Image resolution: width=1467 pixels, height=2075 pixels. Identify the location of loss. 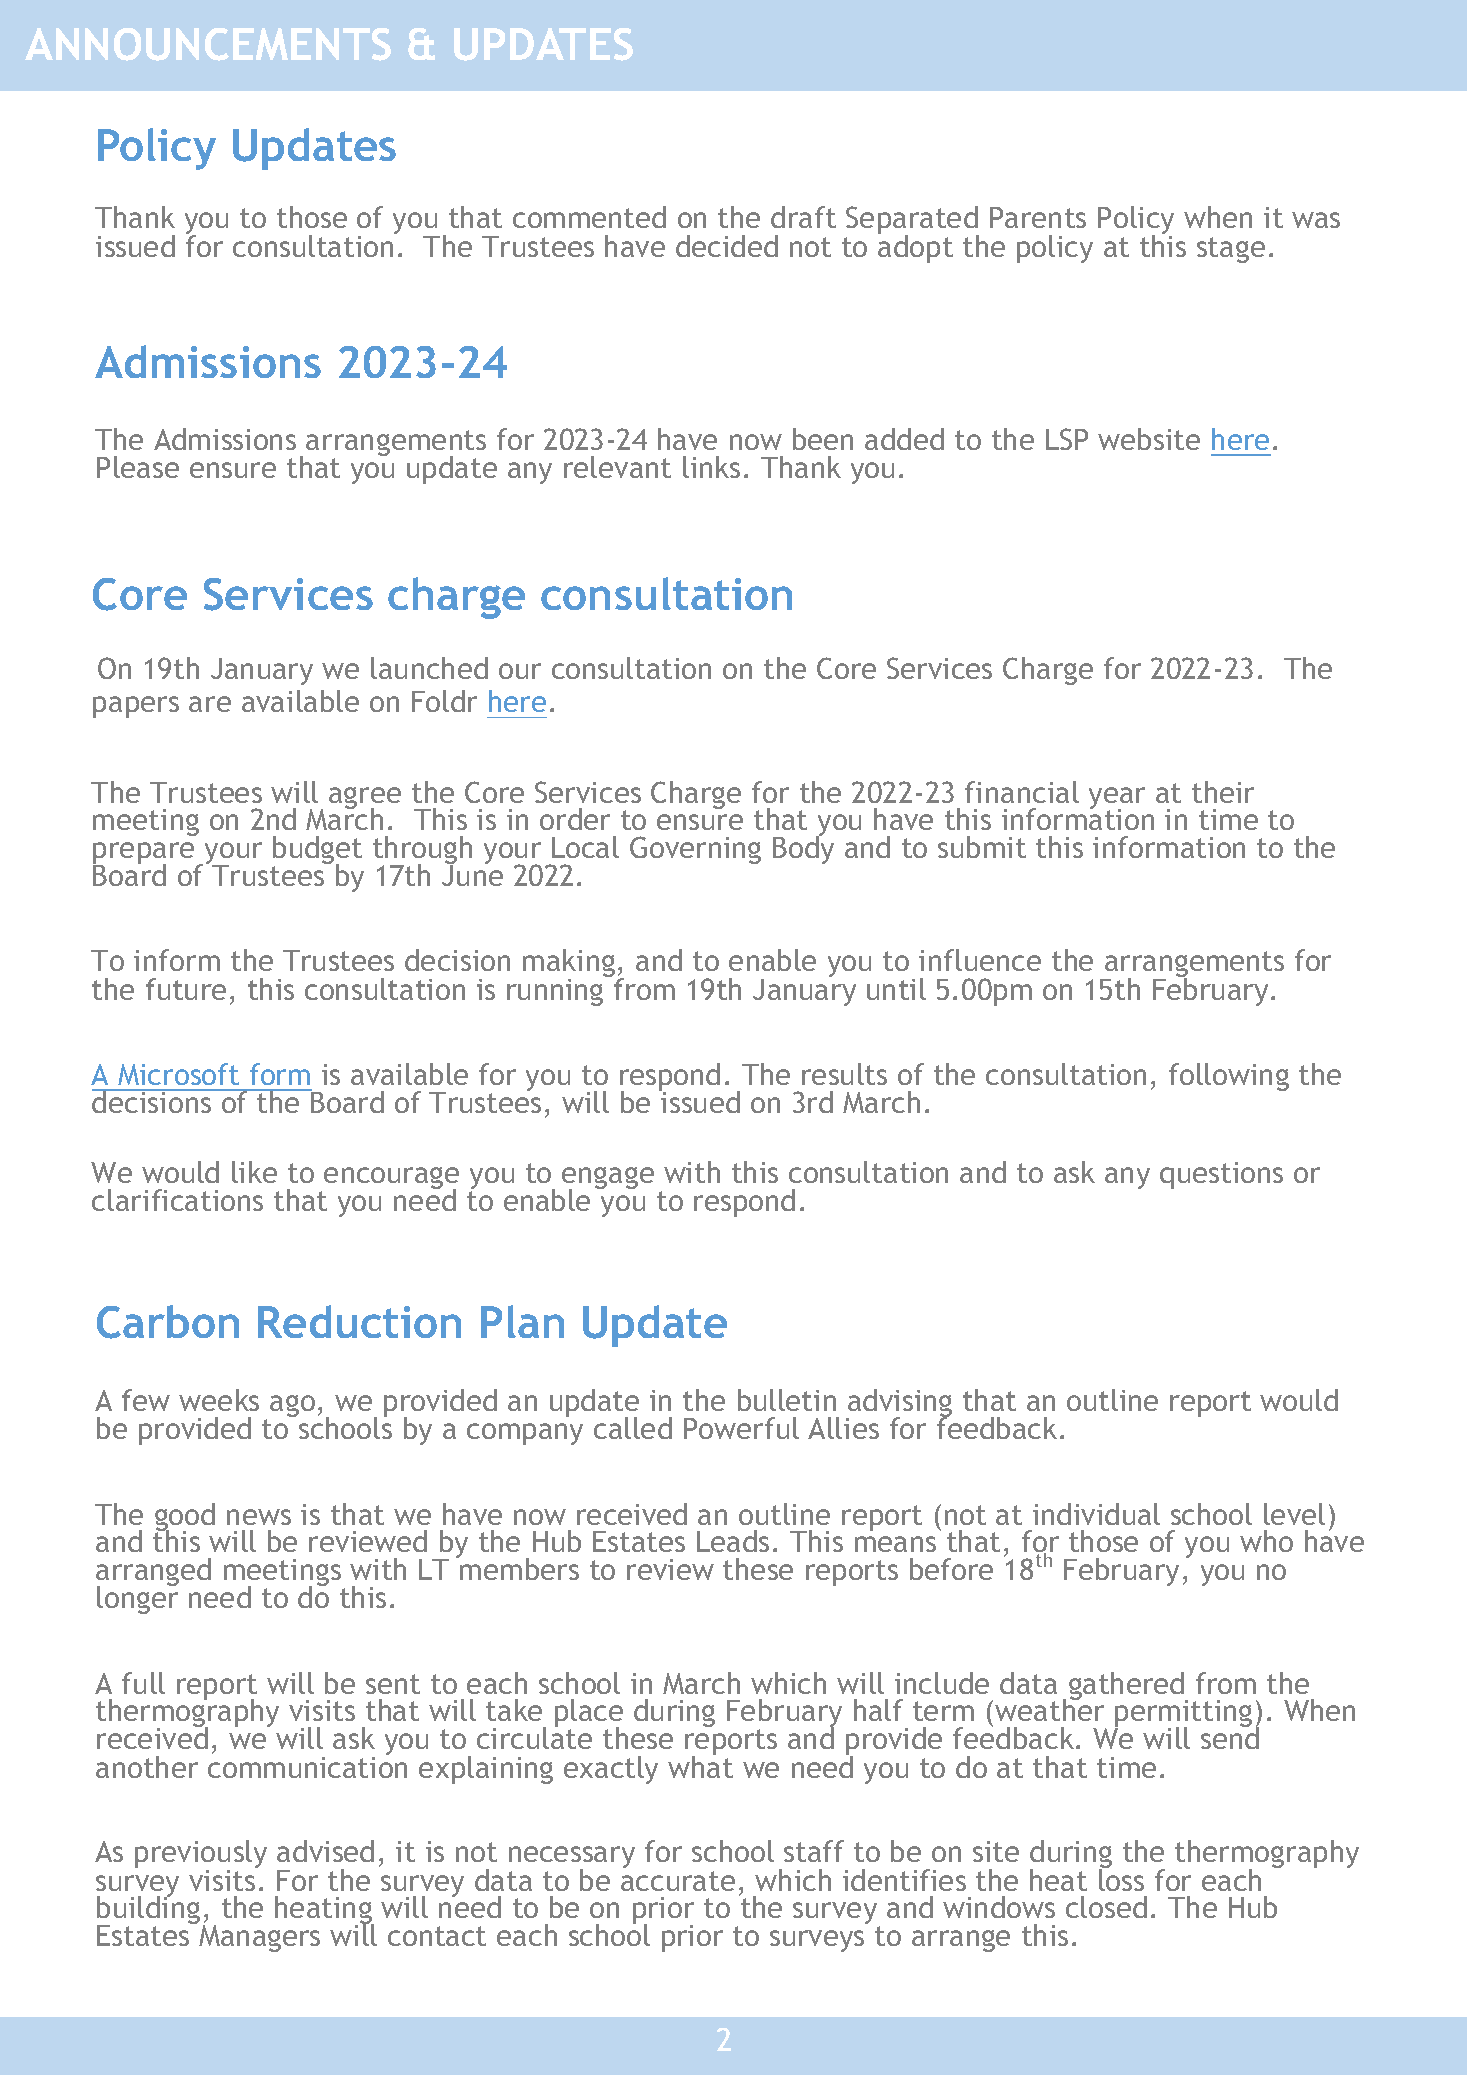
(1121, 1878).
